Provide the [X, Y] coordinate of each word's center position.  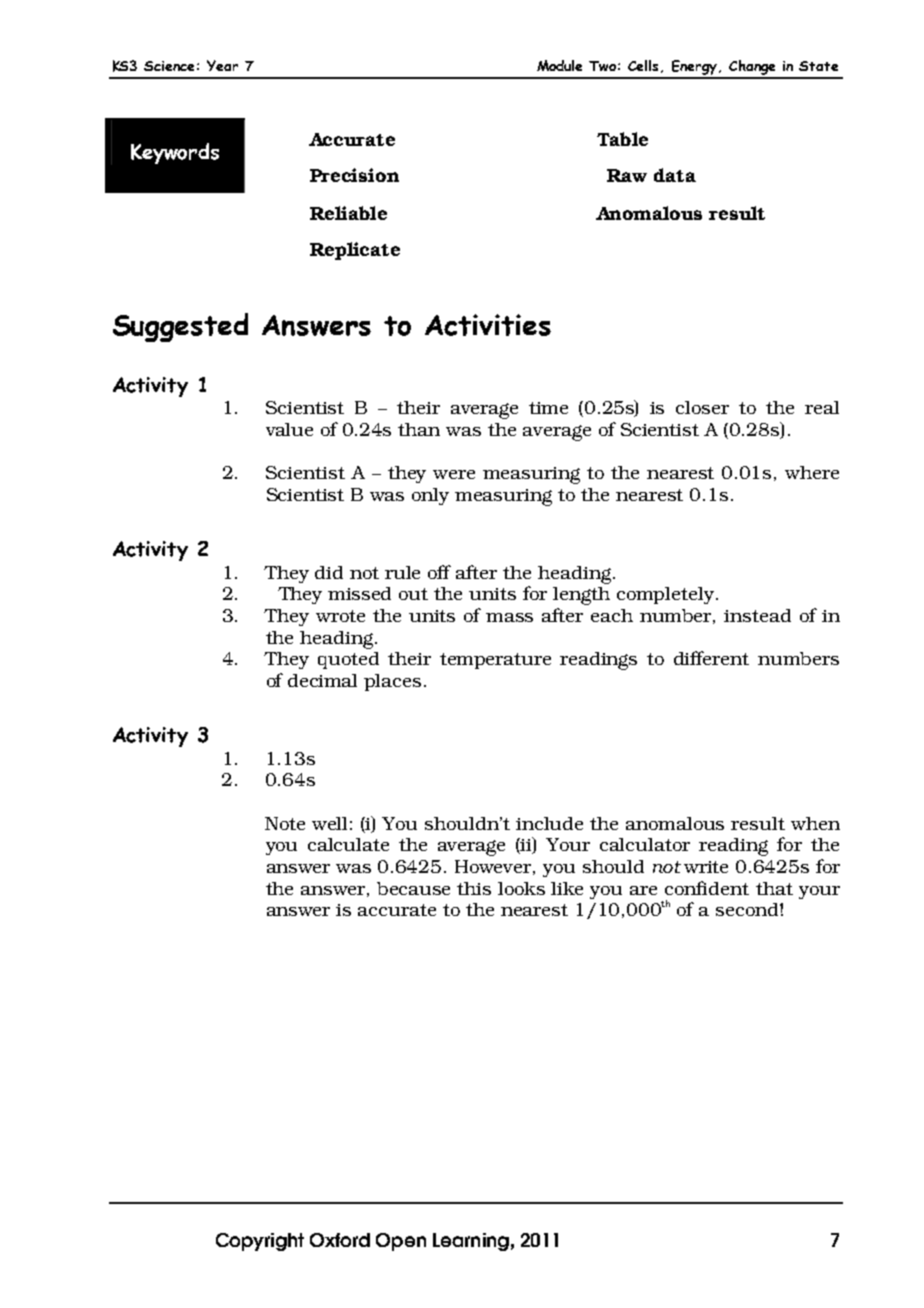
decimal [322, 680]
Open [401, 1242]
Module [559, 65]
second [748, 909]
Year [222, 65]
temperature [495, 661]
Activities [488, 325]
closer [702, 407]
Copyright [260, 1242]
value [289, 429]
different [711, 658]
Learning [471, 1242]
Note [285, 823]
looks [521, 888]
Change [753, 69]
